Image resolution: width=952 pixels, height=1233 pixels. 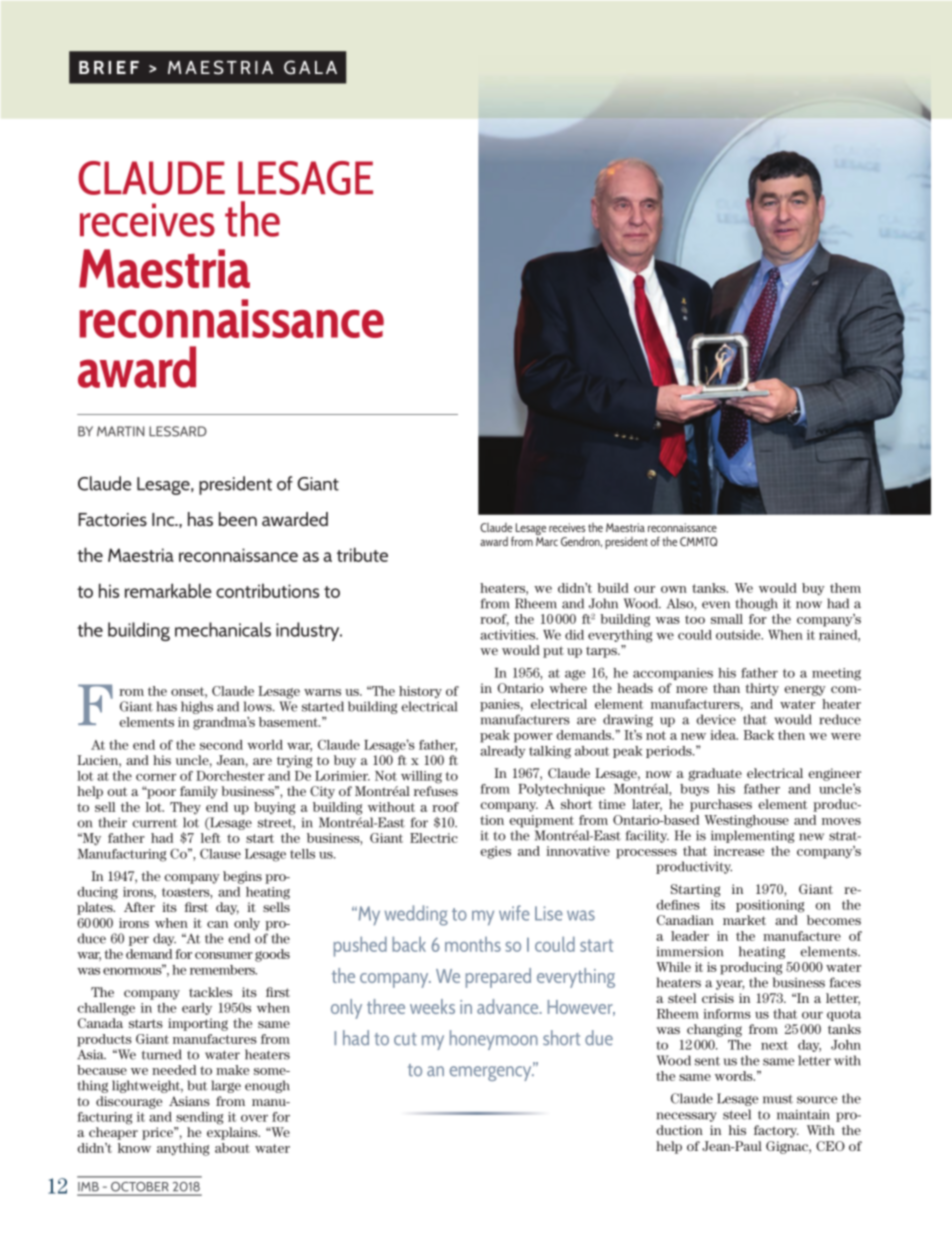 What do you see at coordinates (547, 541) in the screenshot?
I see `Marc` at bounding box center [547, 541].
